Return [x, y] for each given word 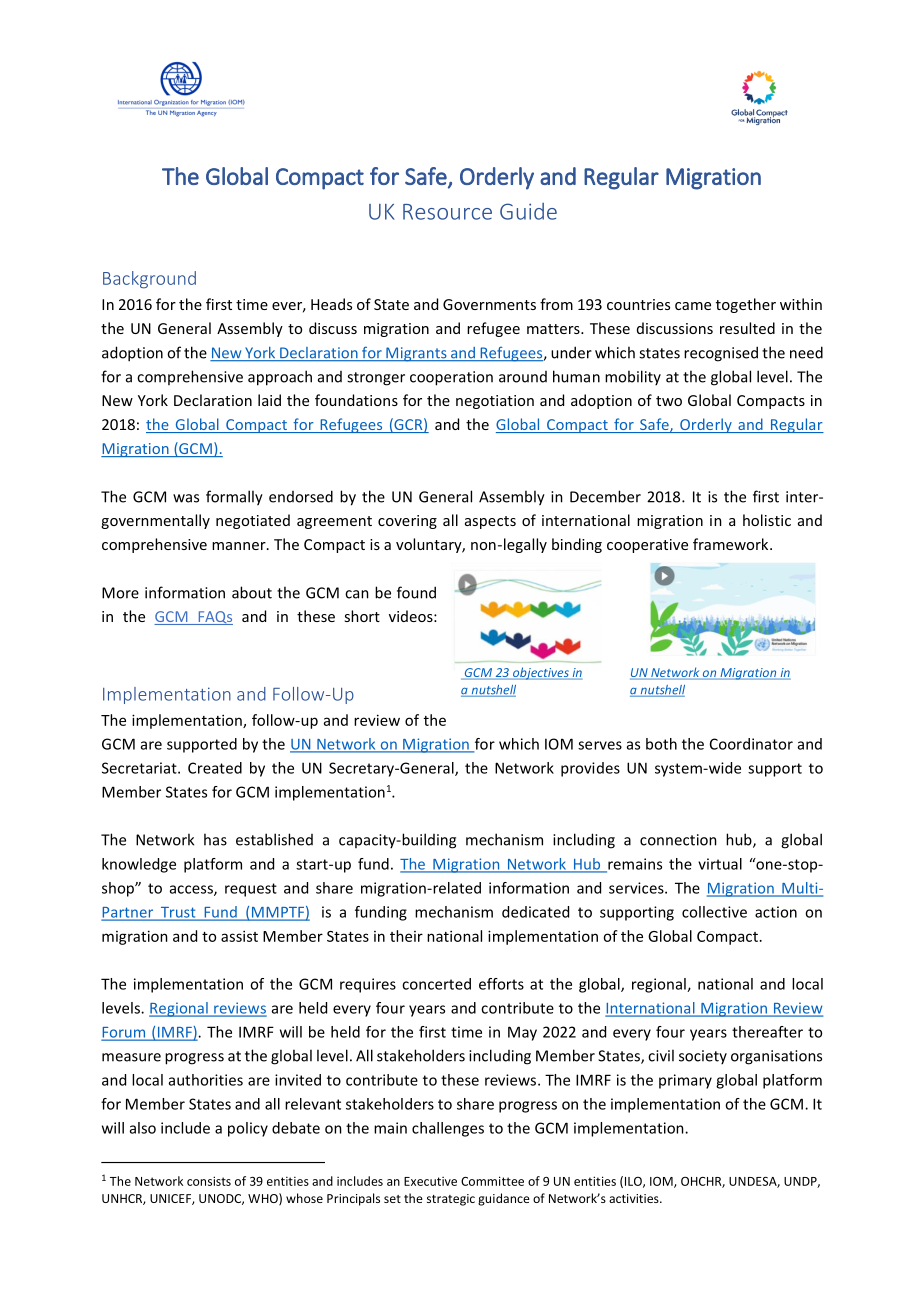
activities [635, 1198]
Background [149, 280]
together [746, 305]
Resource [447, 212]
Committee [492, 1181]
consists [209, 1181]
